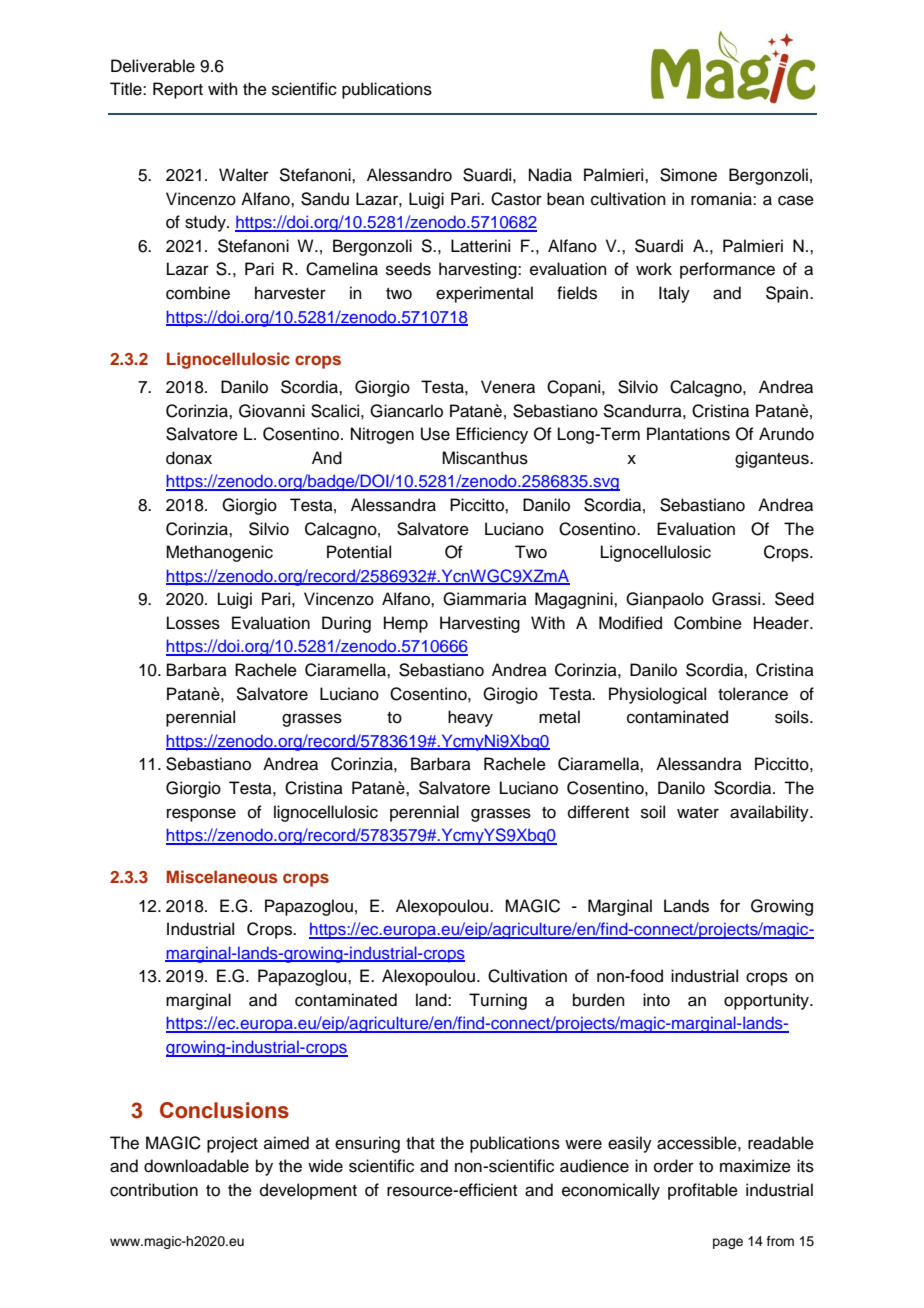 The height and width of the screenshot is (1308, 924). I want to click on tolerance, so click(753, 694).
